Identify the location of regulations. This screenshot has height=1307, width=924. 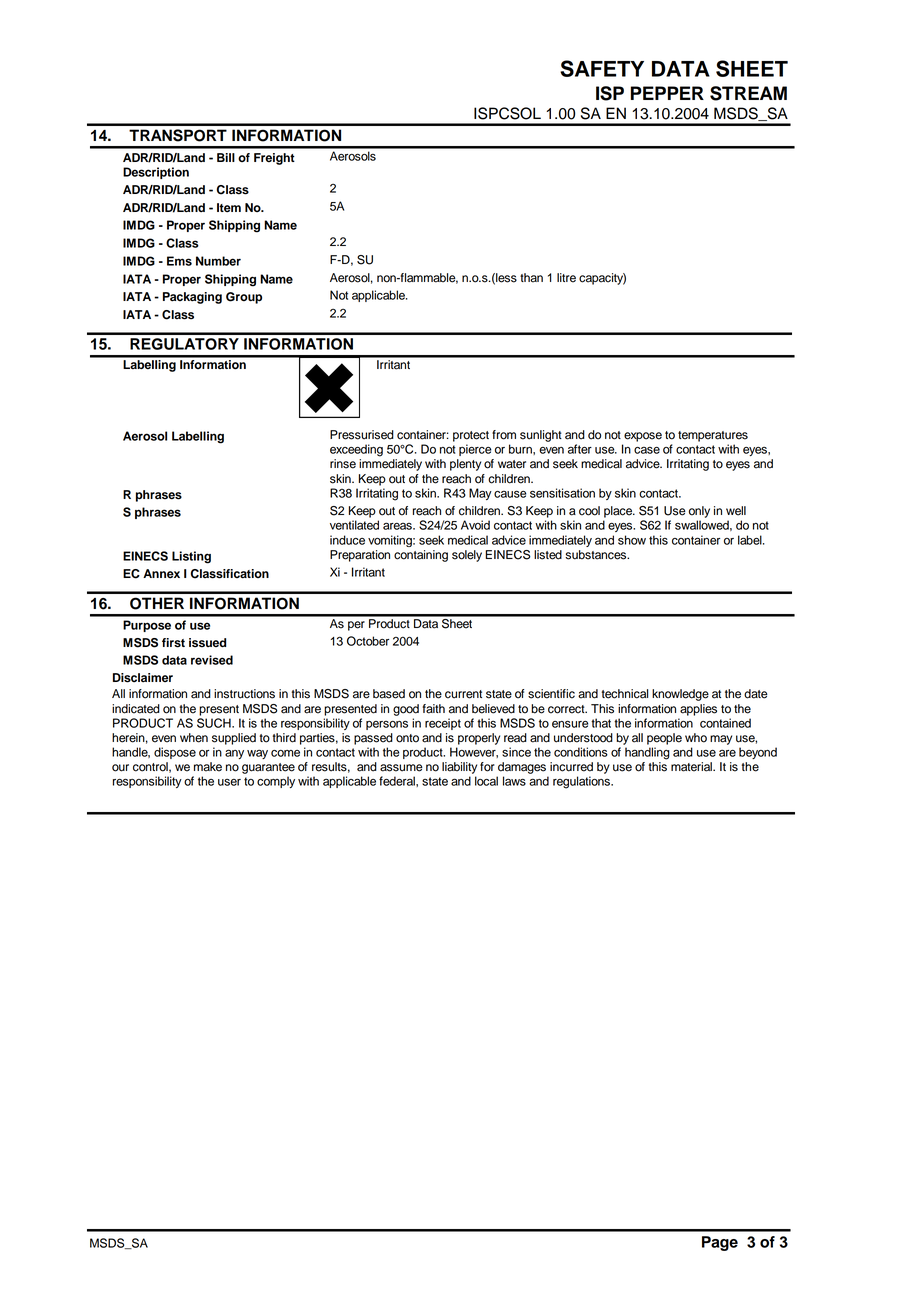
(582, 782).
